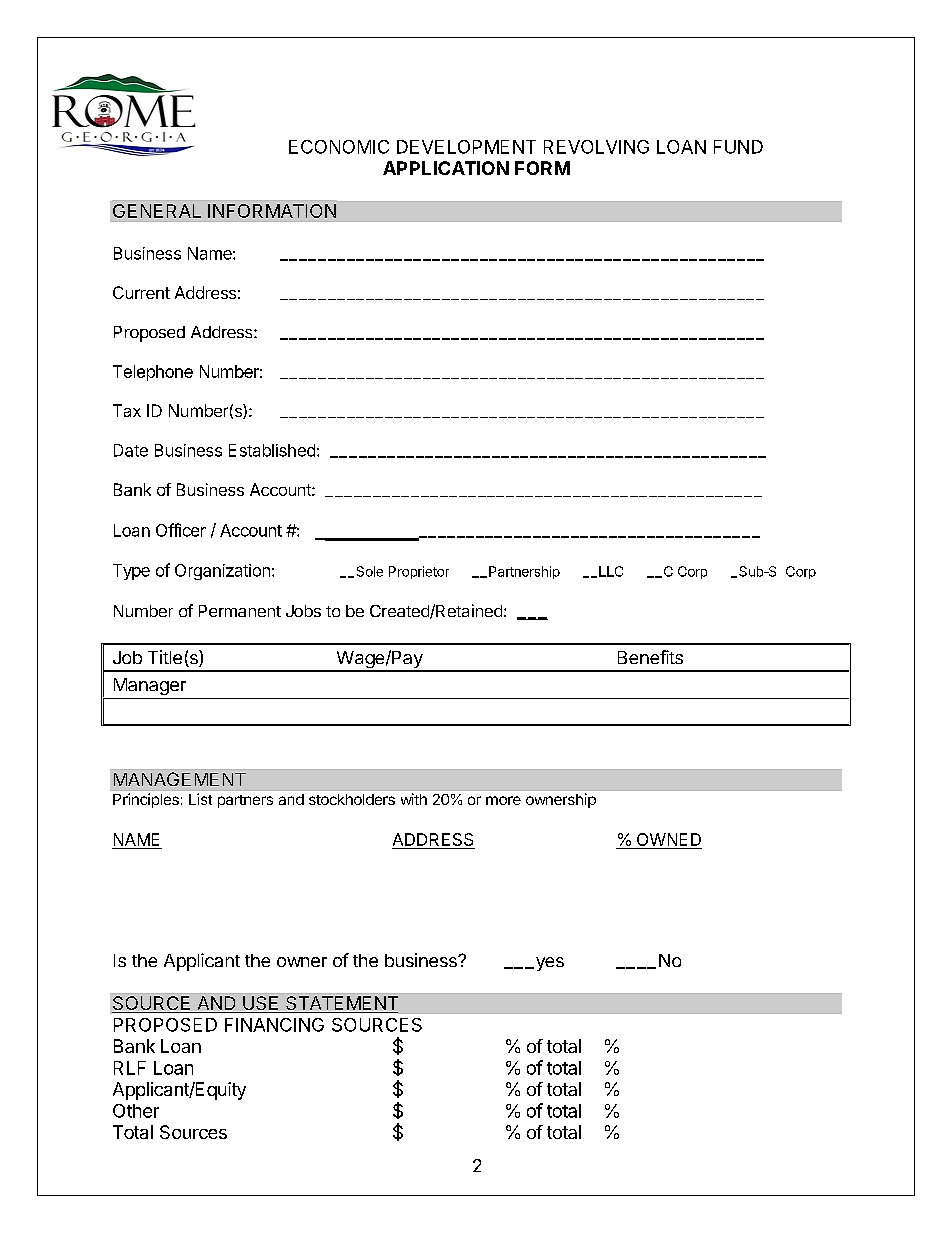 This image has width=952, height=1233. What do you see at coordinates (419, 572) in the image?
I see `Proprietor` at bounding box center [419, 572].
